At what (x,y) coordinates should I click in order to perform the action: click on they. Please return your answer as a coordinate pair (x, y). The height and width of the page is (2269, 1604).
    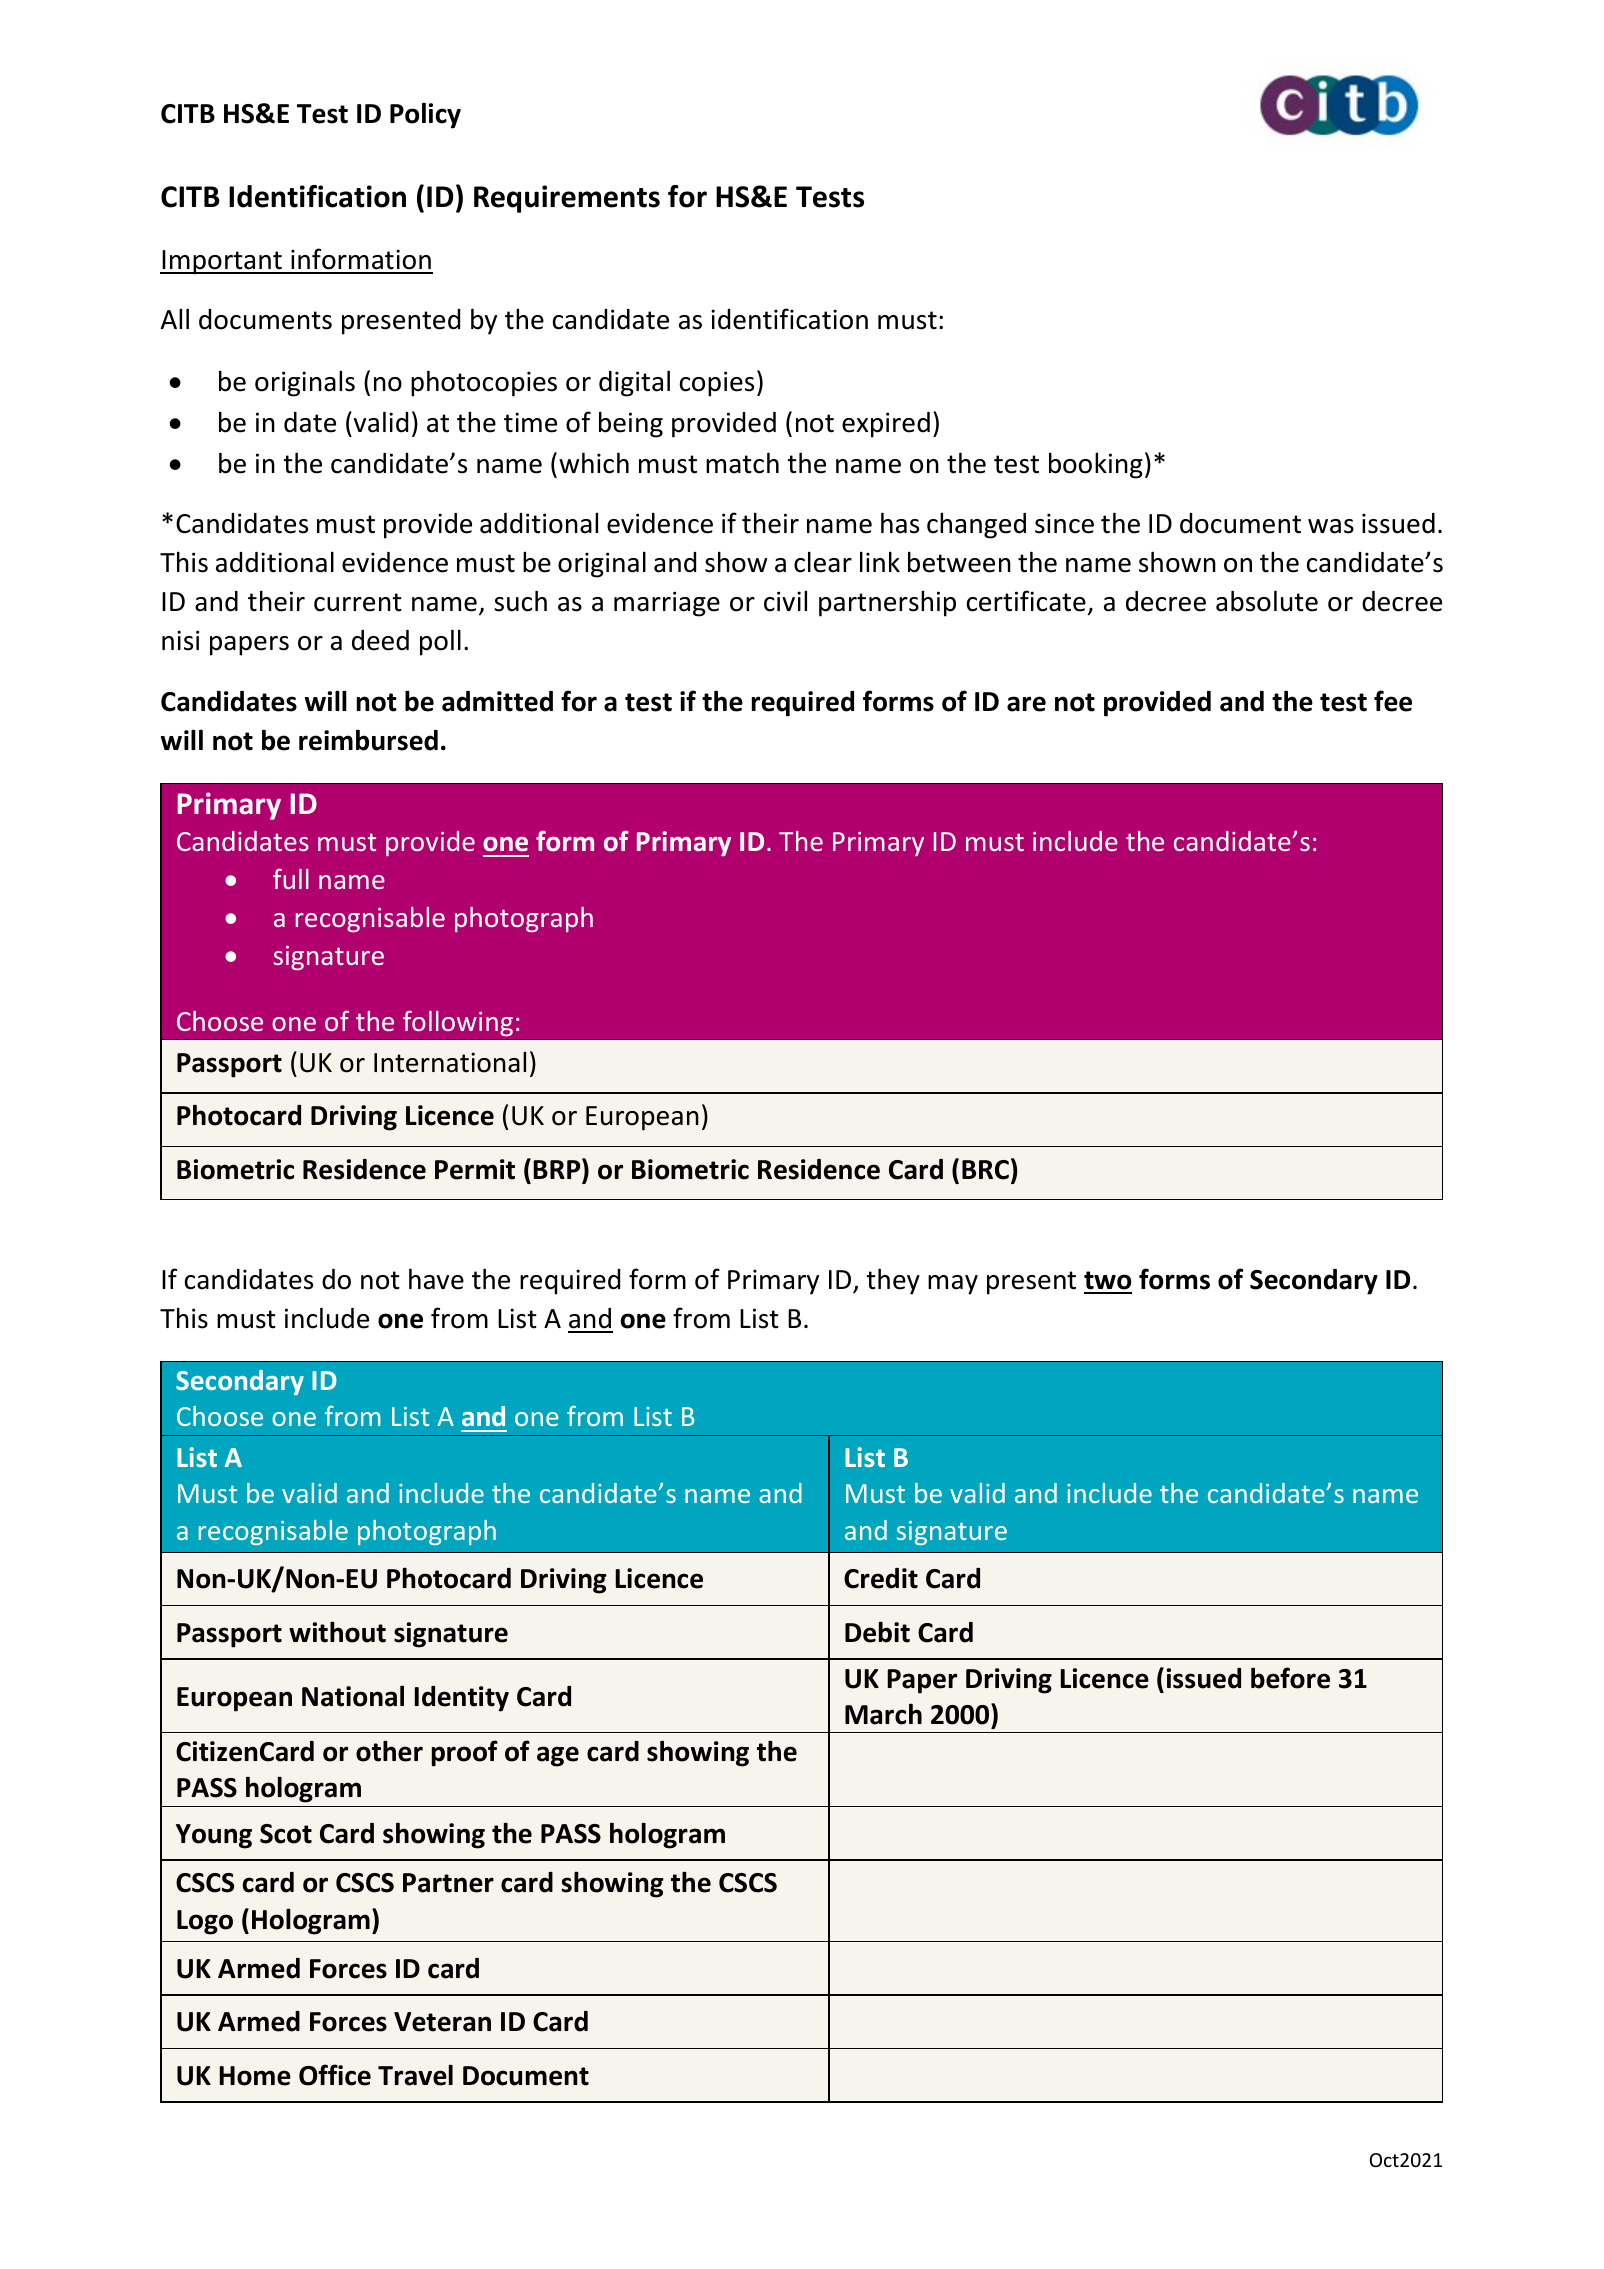
    Looking at the image, I should click on (893, 1281).
